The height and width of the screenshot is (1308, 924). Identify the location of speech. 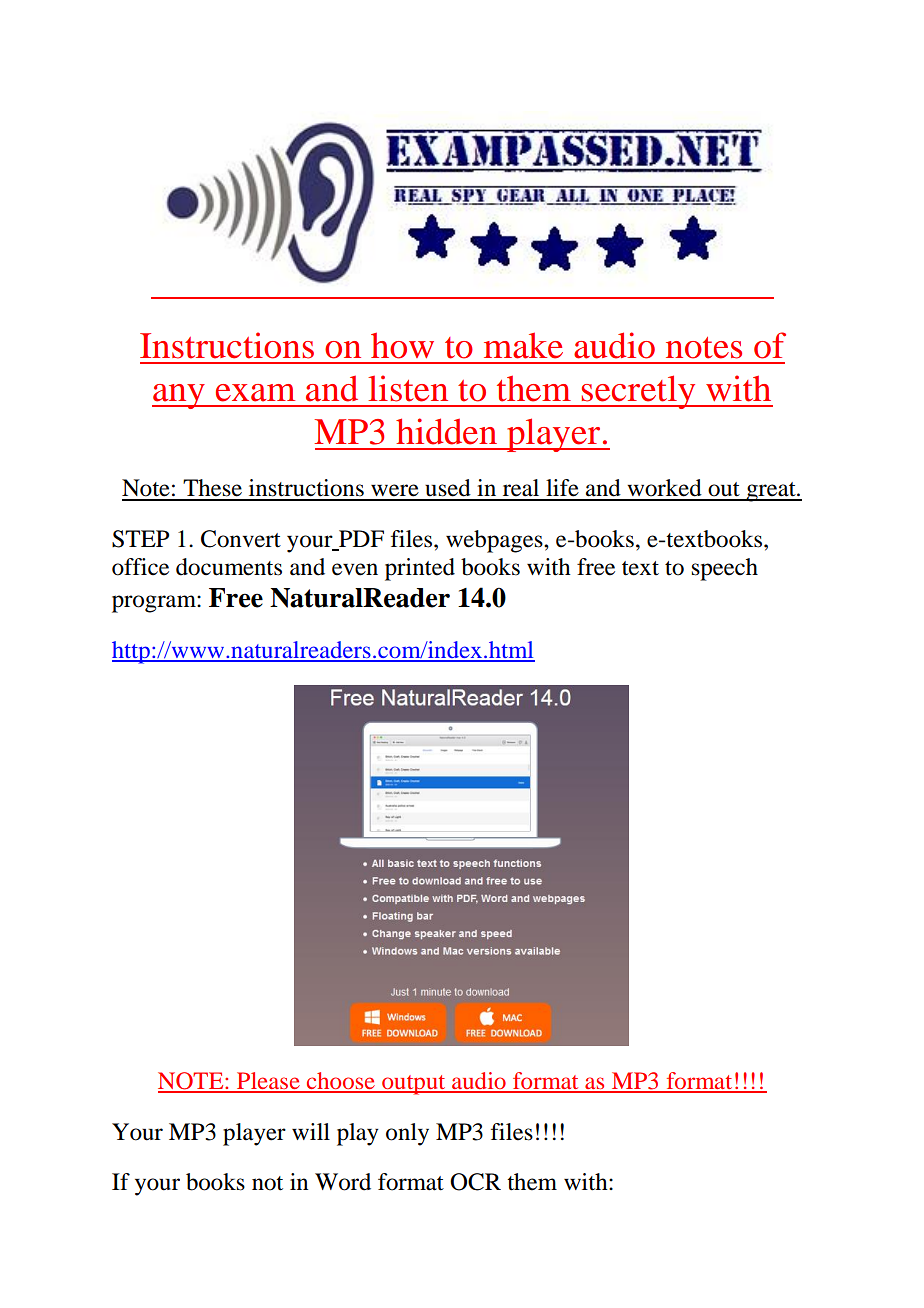
(725, 569).
